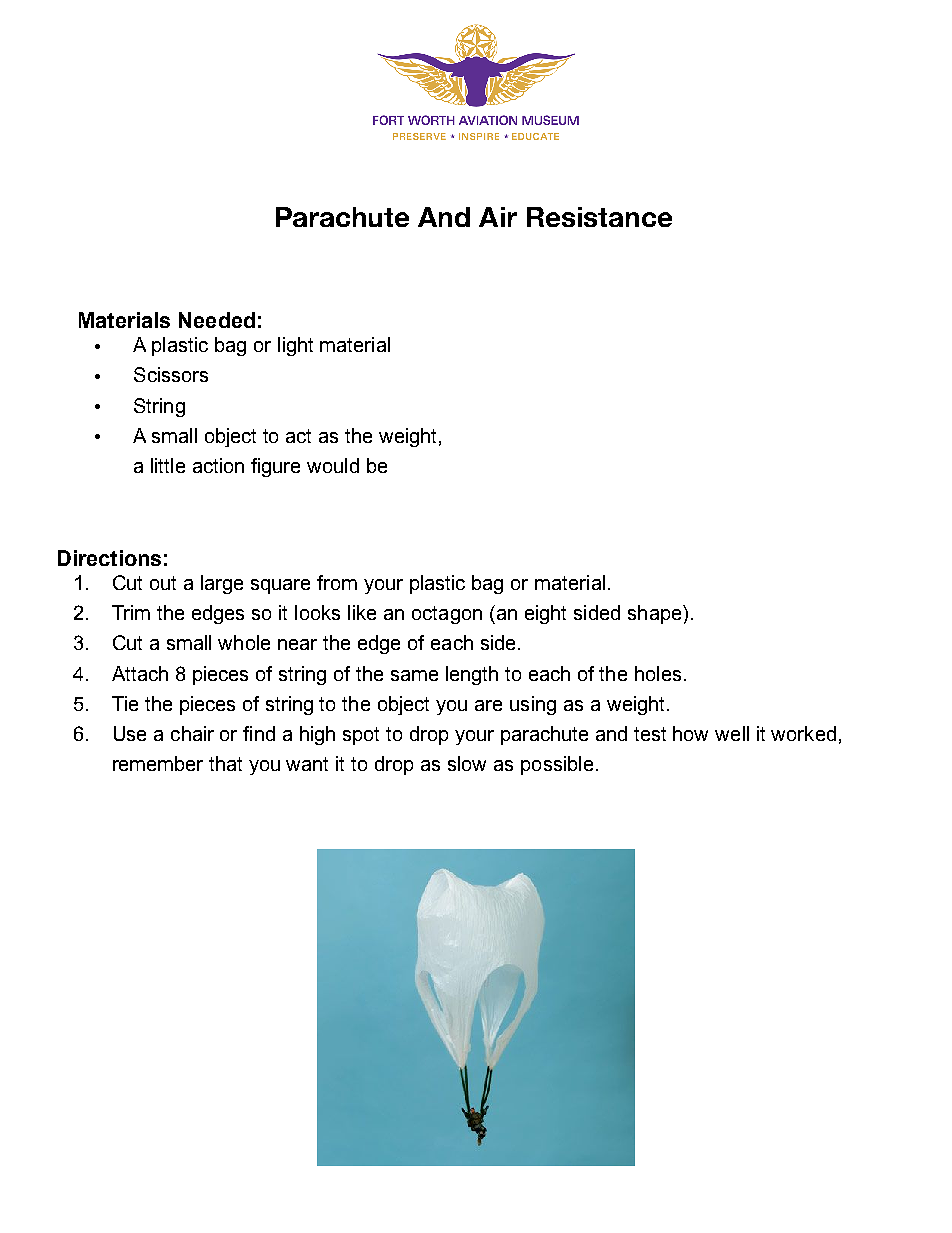 This screenshot has width=952, height=1233. Describe the element at coordinates (168, 465) in the screenshot. I see `little` at that location.
